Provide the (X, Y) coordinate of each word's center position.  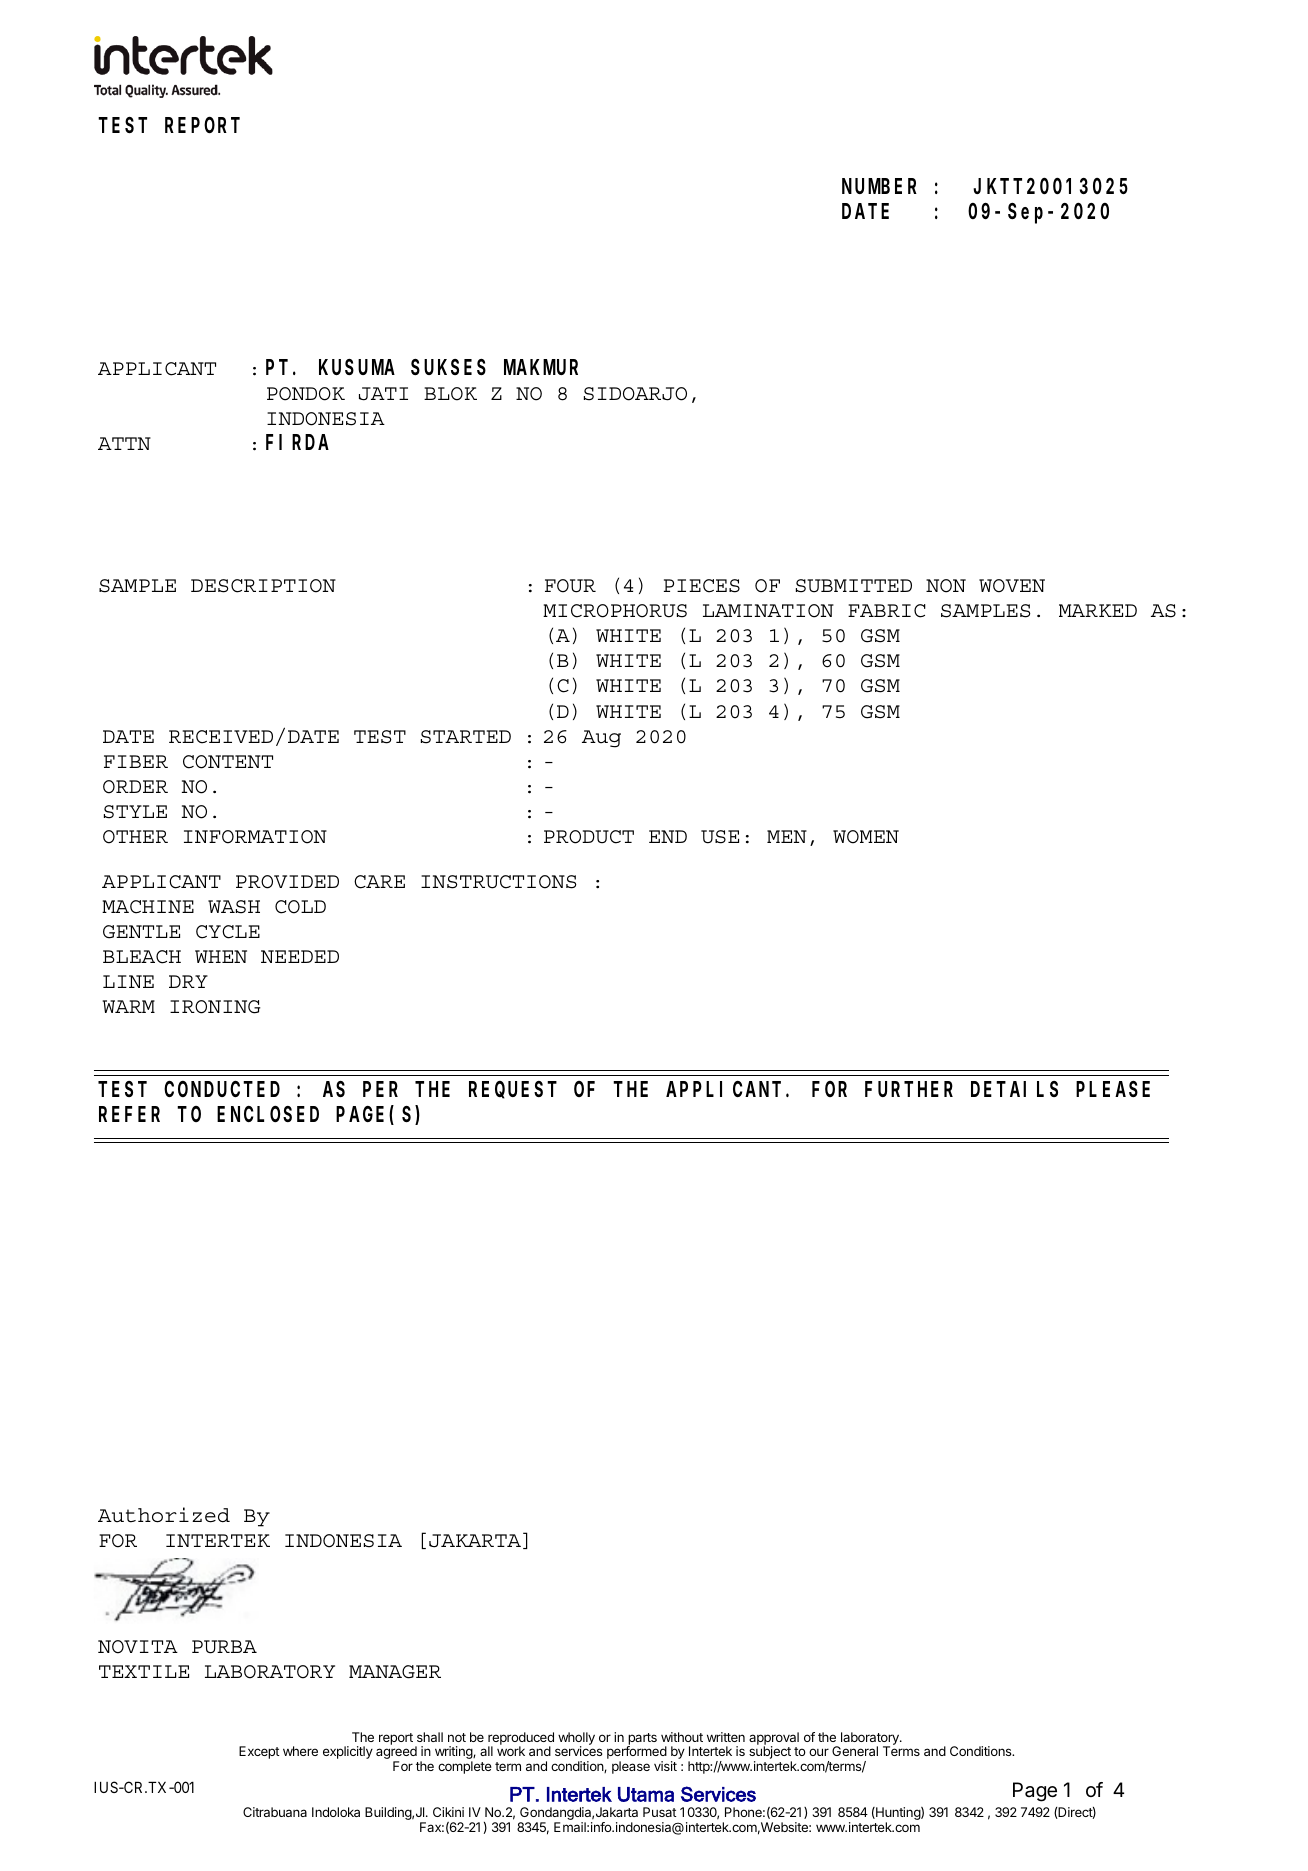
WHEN (221, 956)
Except (259, 1752)
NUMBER (879, 187)
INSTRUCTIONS (499, 882)
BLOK (450, 394)
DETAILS (1014, 1090)
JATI (383, 394)
